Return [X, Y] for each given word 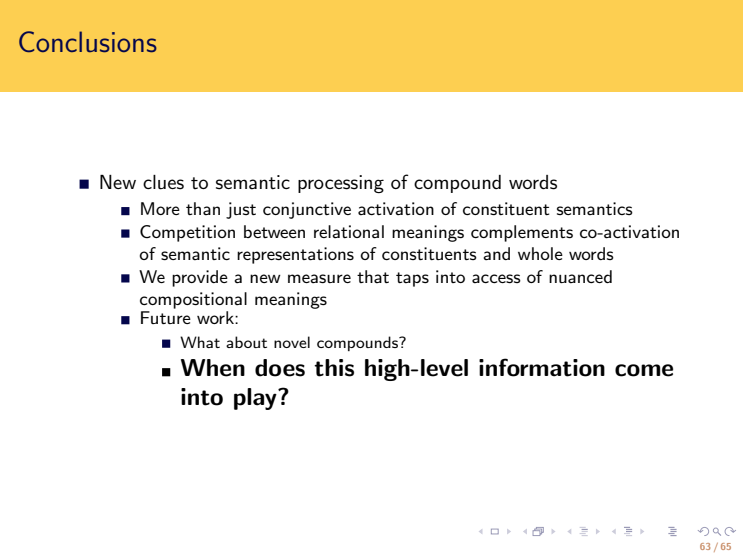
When [213, 368]
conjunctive [307, 210]
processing [341, 184]
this [334, 368]
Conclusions [88, 41]
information [542, 367]
